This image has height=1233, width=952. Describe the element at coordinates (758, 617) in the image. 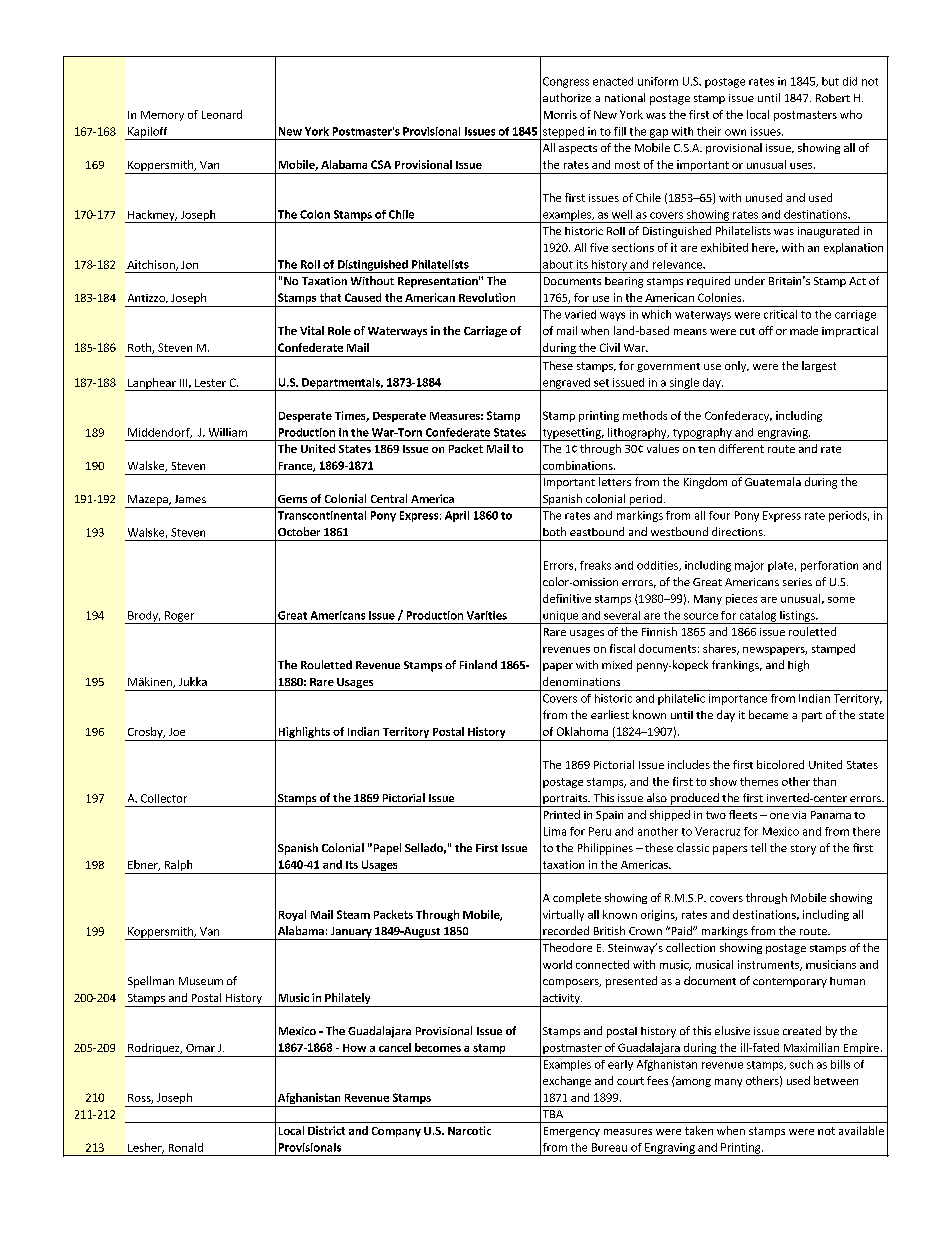

I see `catalog` at that location.
